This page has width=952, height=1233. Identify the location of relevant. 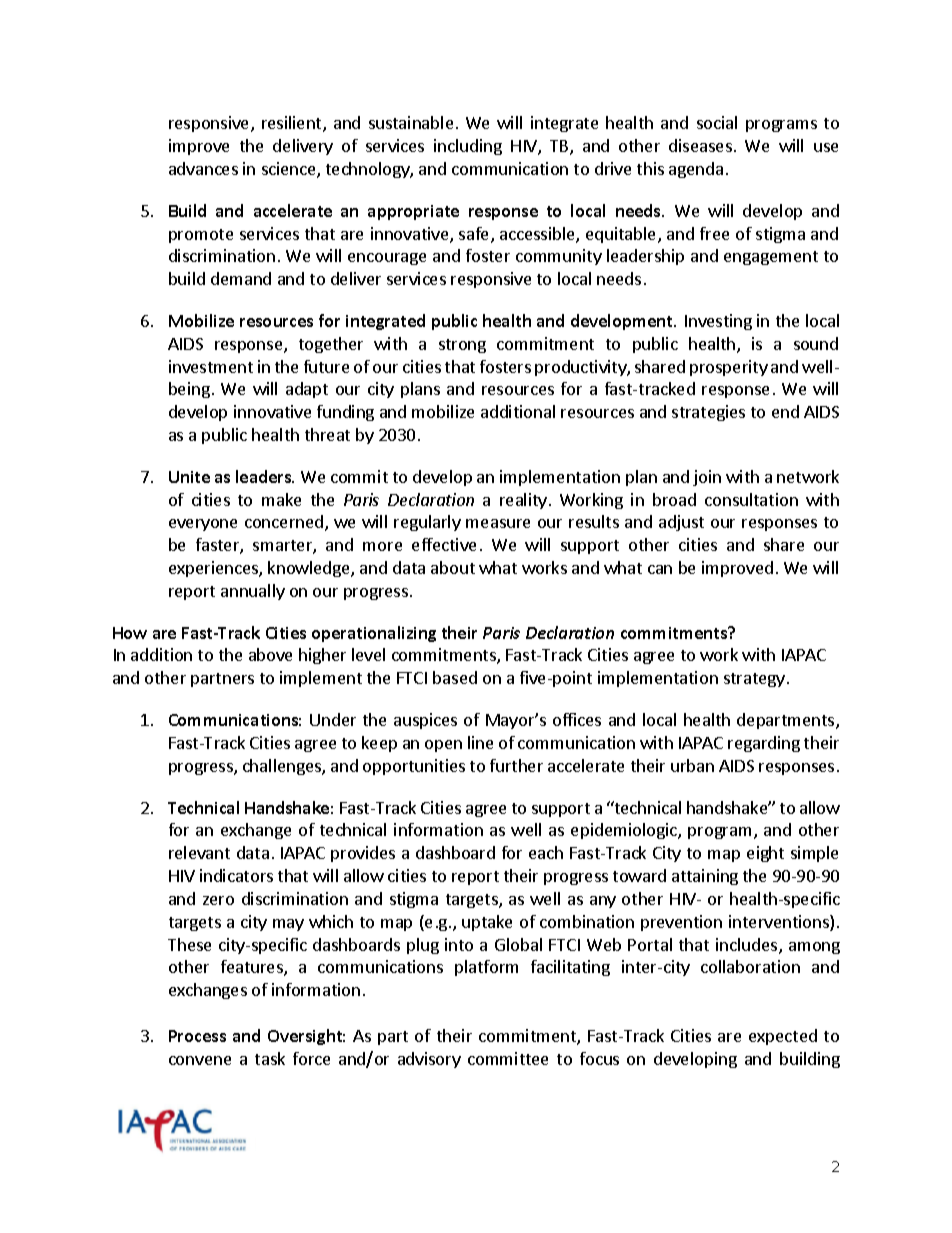
(199, 852).
